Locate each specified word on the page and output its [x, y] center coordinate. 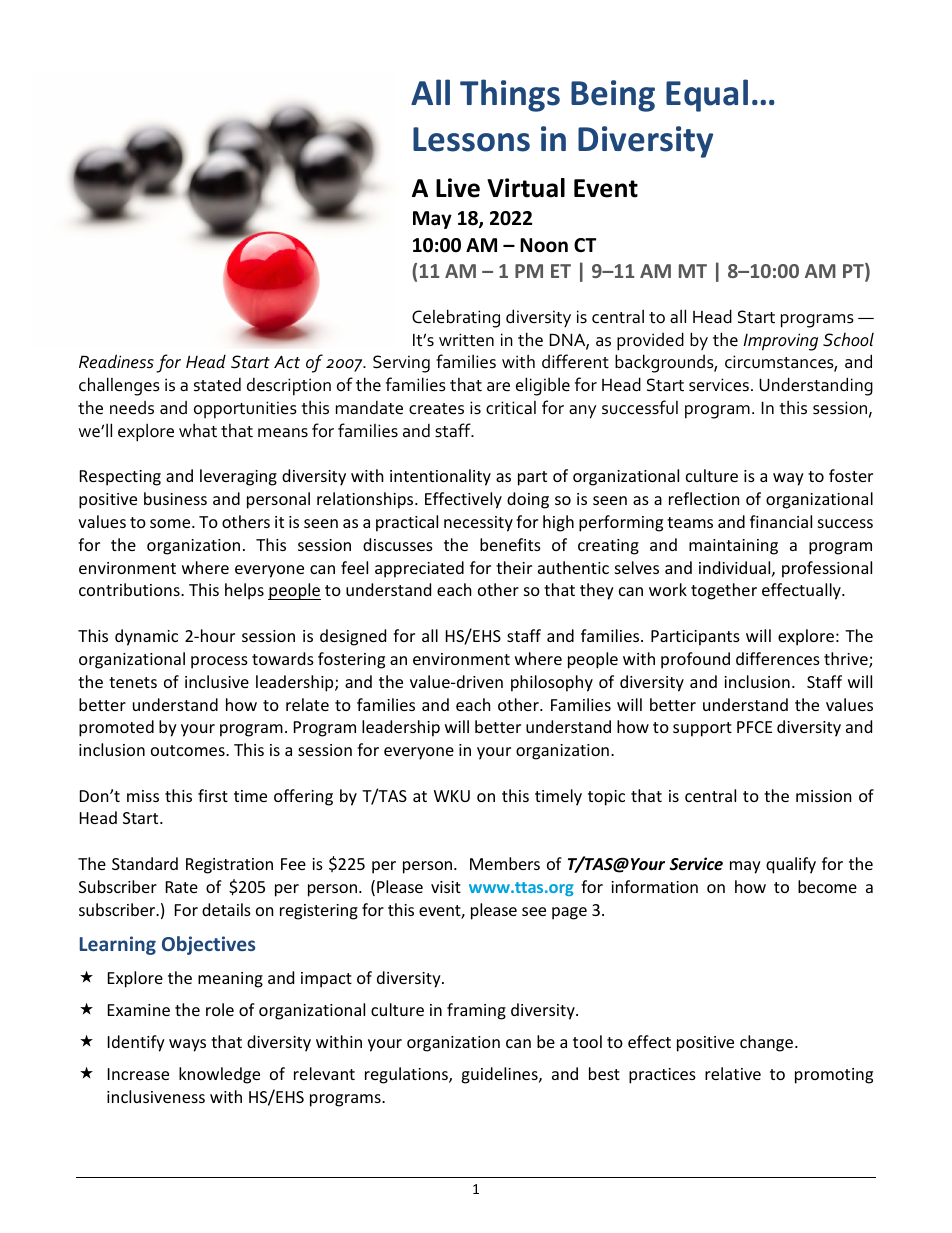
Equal [707, 95]
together [724, 591]
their [514, 567]
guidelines [500, 1075]
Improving [780, 342]
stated [217, 384]
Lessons [471, 139]
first [213, 795]
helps [244, 591]
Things [510, 95]
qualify [791, 865]
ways [187, 1045]
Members [505, 863]
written [466, 340]
